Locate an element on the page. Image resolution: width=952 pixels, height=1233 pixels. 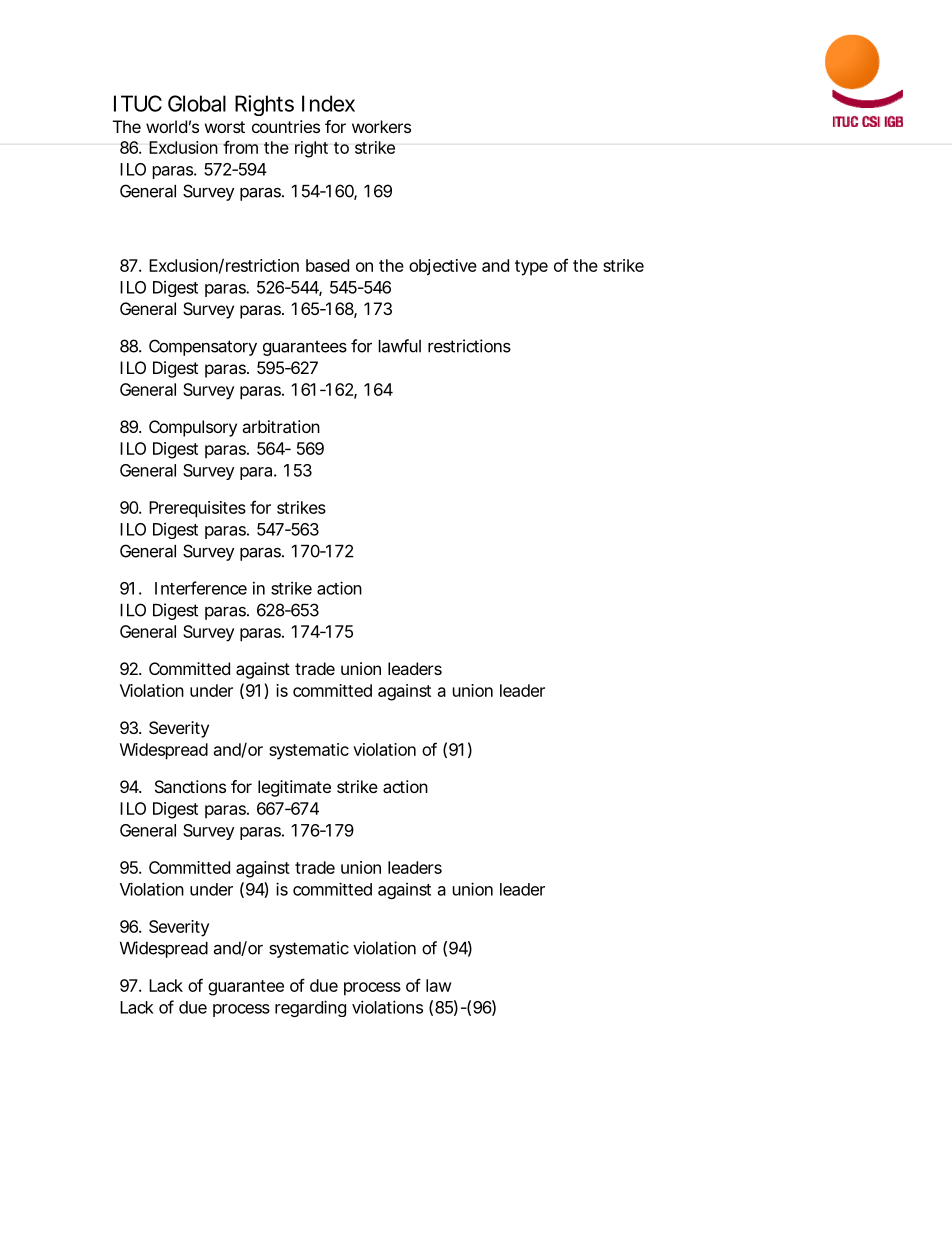
Compulsory is located at coordinates (193, 428).
